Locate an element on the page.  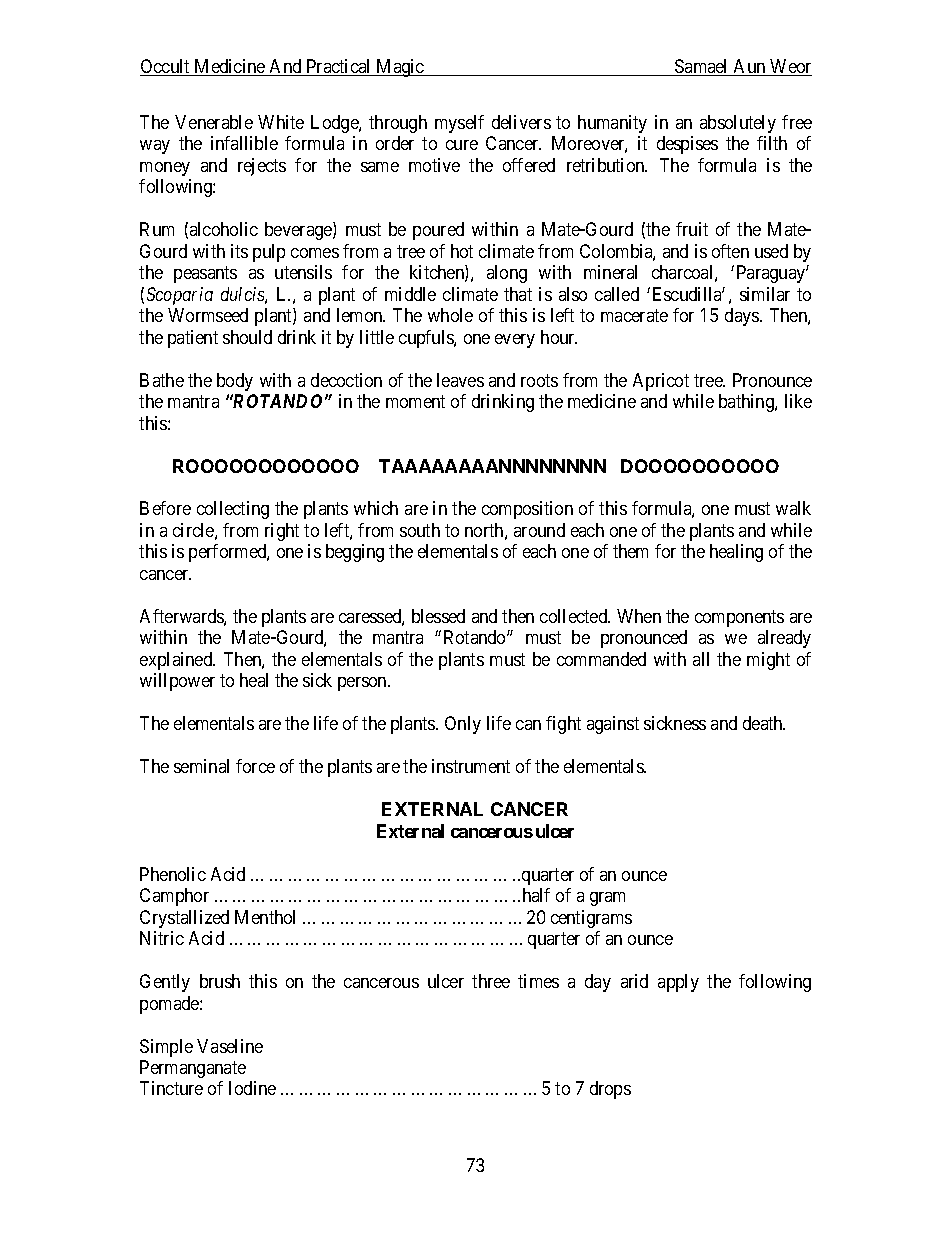
days is located at coordinates (743, 317).
